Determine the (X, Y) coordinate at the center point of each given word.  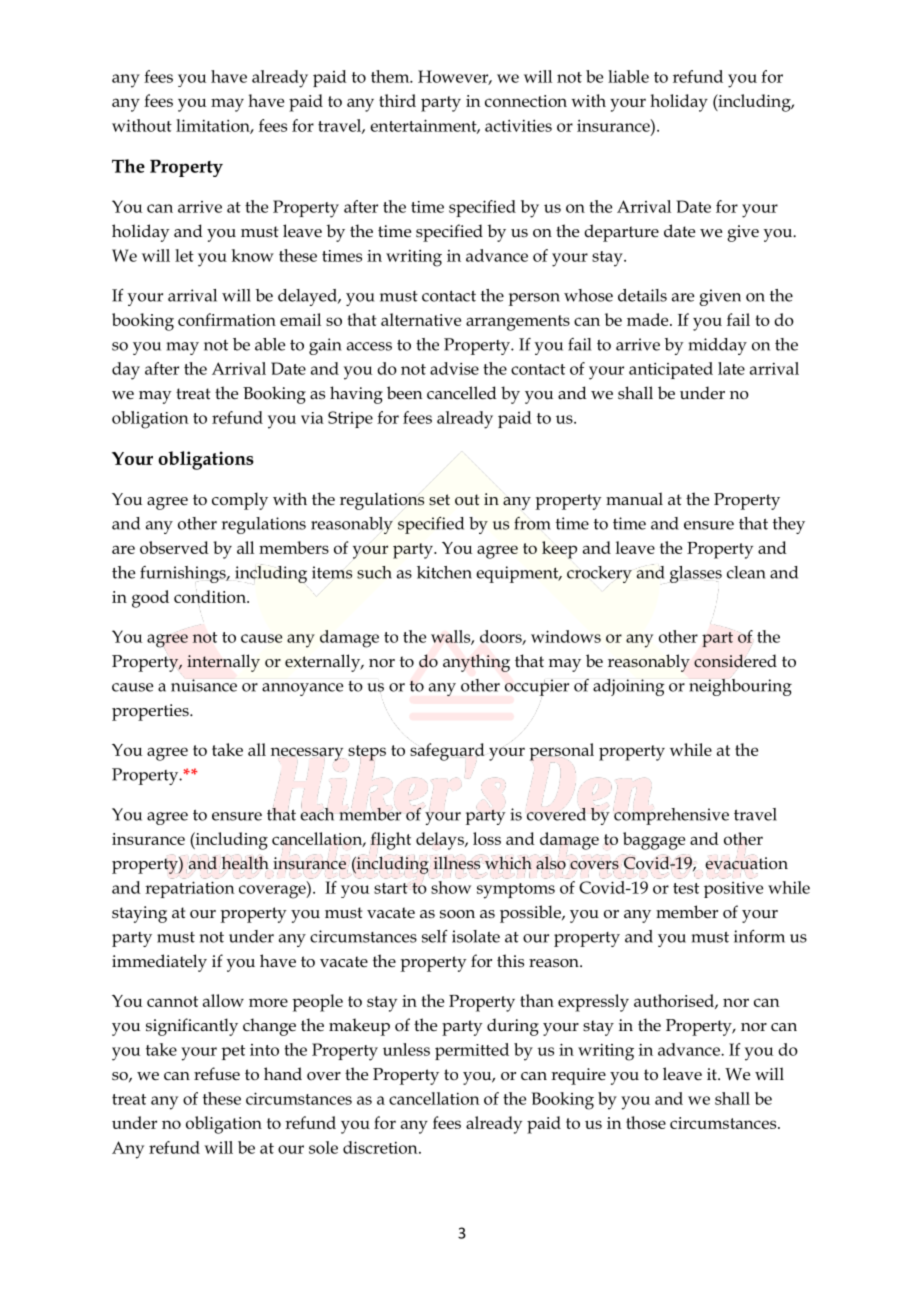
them (391, 76)
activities (518, 126)
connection (526, 101)
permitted (472, 1051)
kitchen (444, 572)
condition (211, 596)
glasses (695, 574)
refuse (217, 1074)
